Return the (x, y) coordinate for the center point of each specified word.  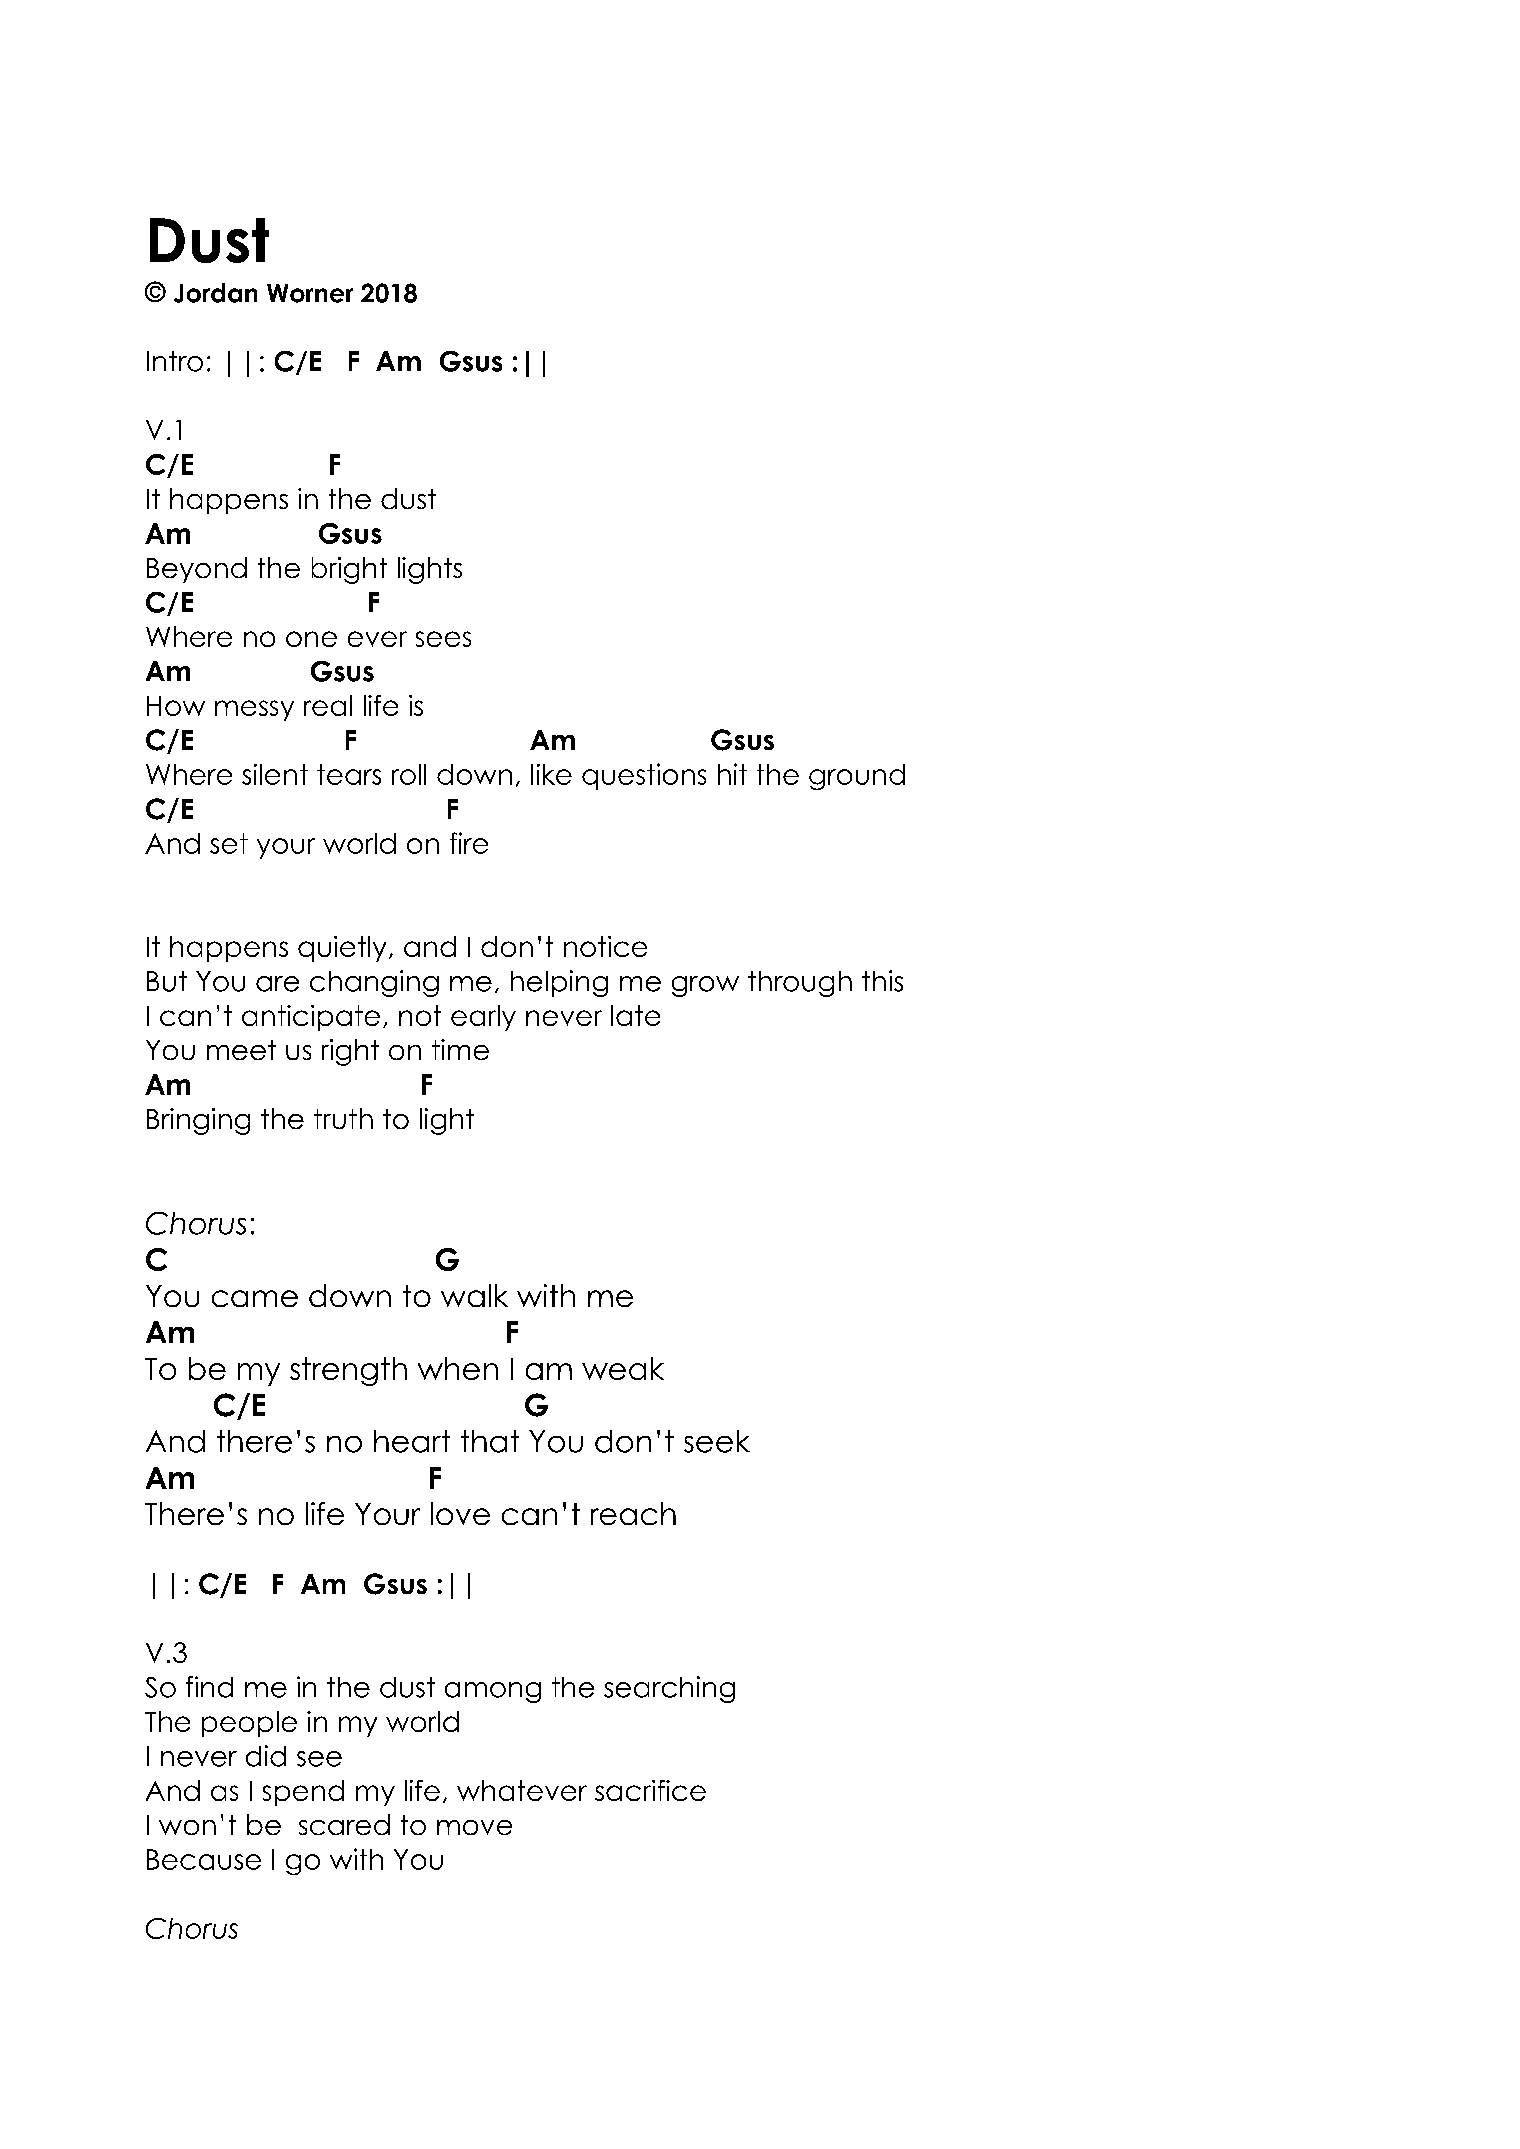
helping (559, 983)
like (551, 774)
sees (443, 639)
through (800, 984)
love (460, 1513)
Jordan (215, 293)
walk (474, 1295)
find (209, 1687)
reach (633, 1513)
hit (732, 774)
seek (717, 1441)
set (229, 843)
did (266, 1756)
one (311, 639)
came (255, 1298)
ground (857, 777)
